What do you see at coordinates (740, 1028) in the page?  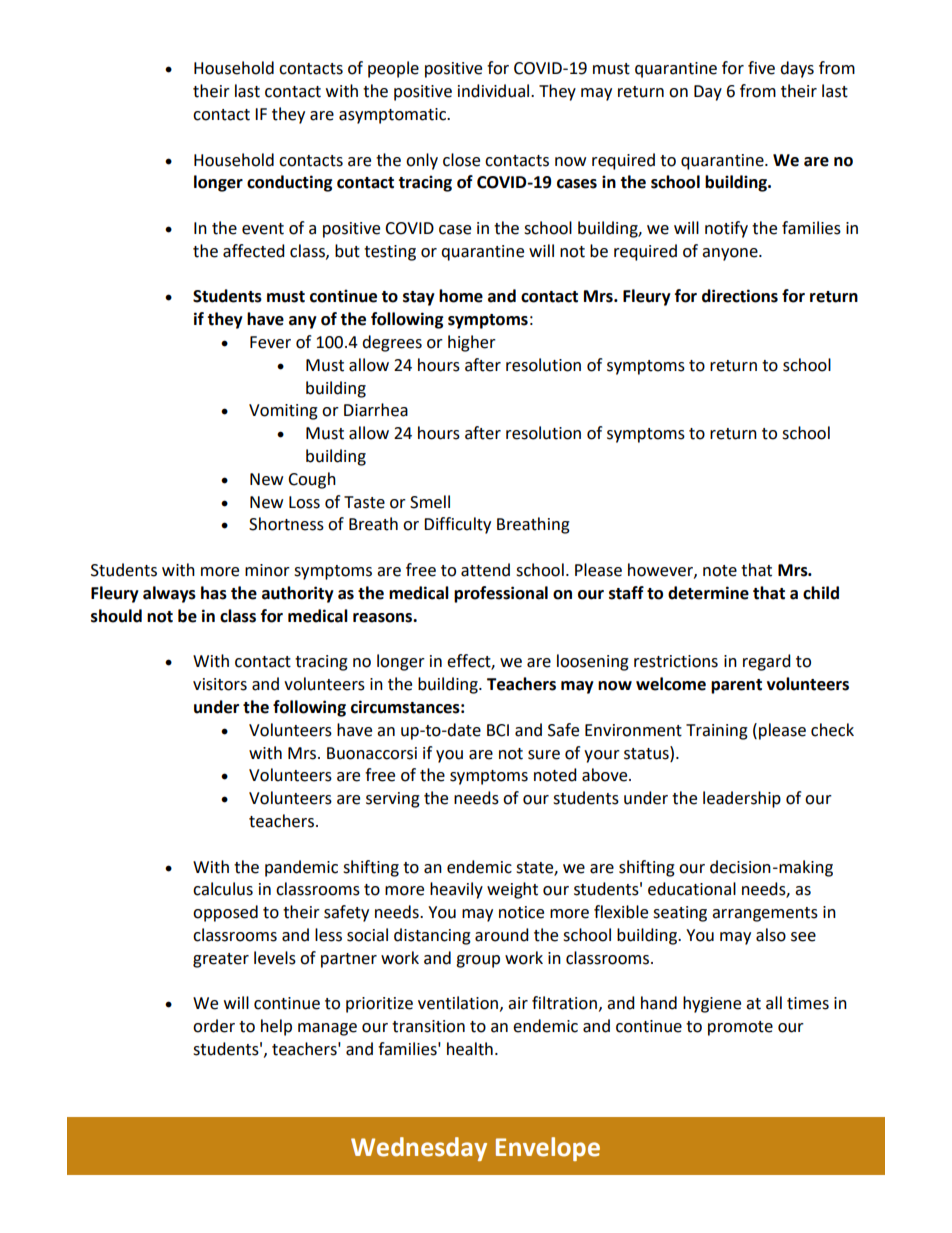 I see `promote` at bounding box center [740, 1028].
